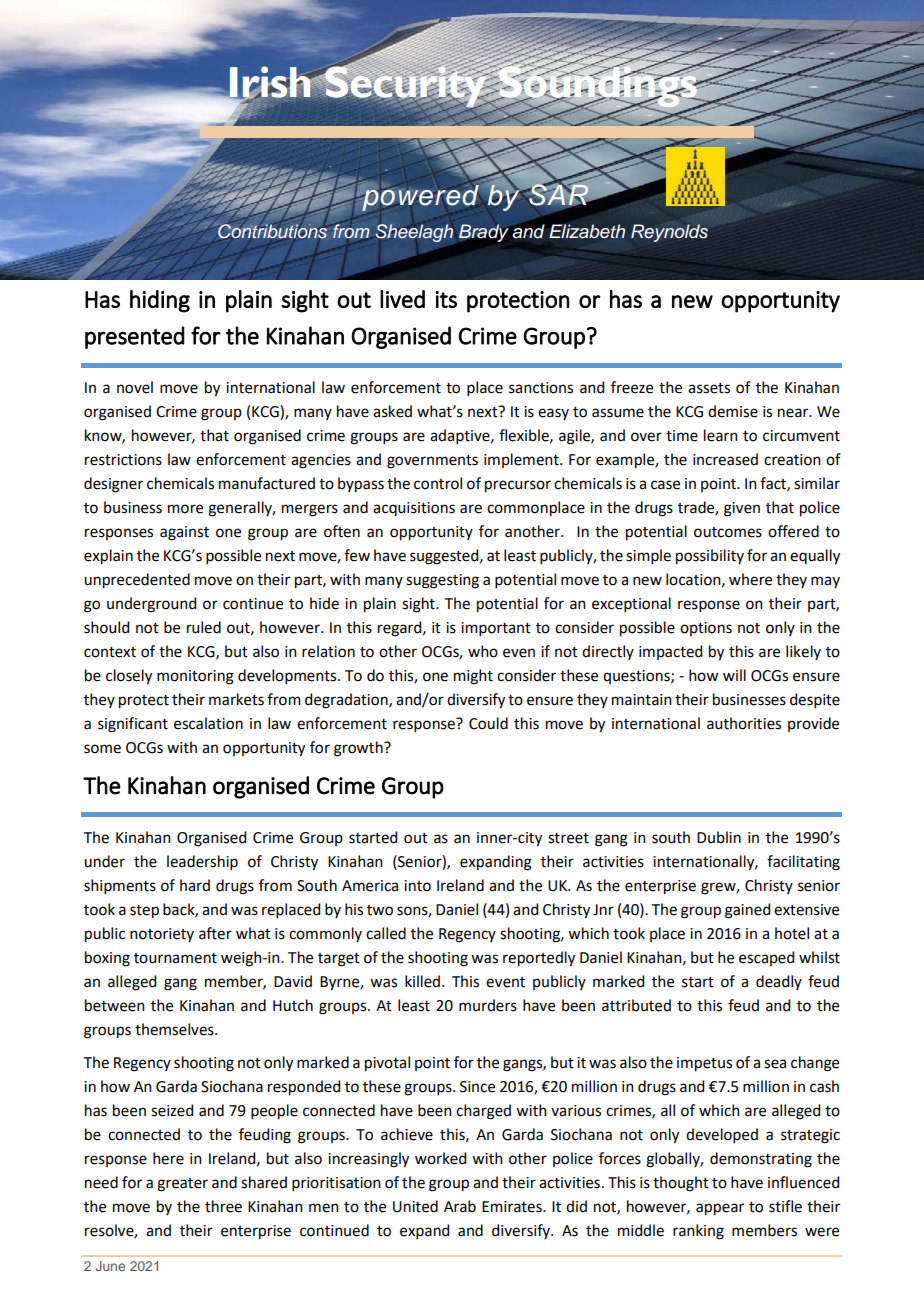 This screenshot has width=924, height=1308. I want to click on three, so click(223, 1206).
